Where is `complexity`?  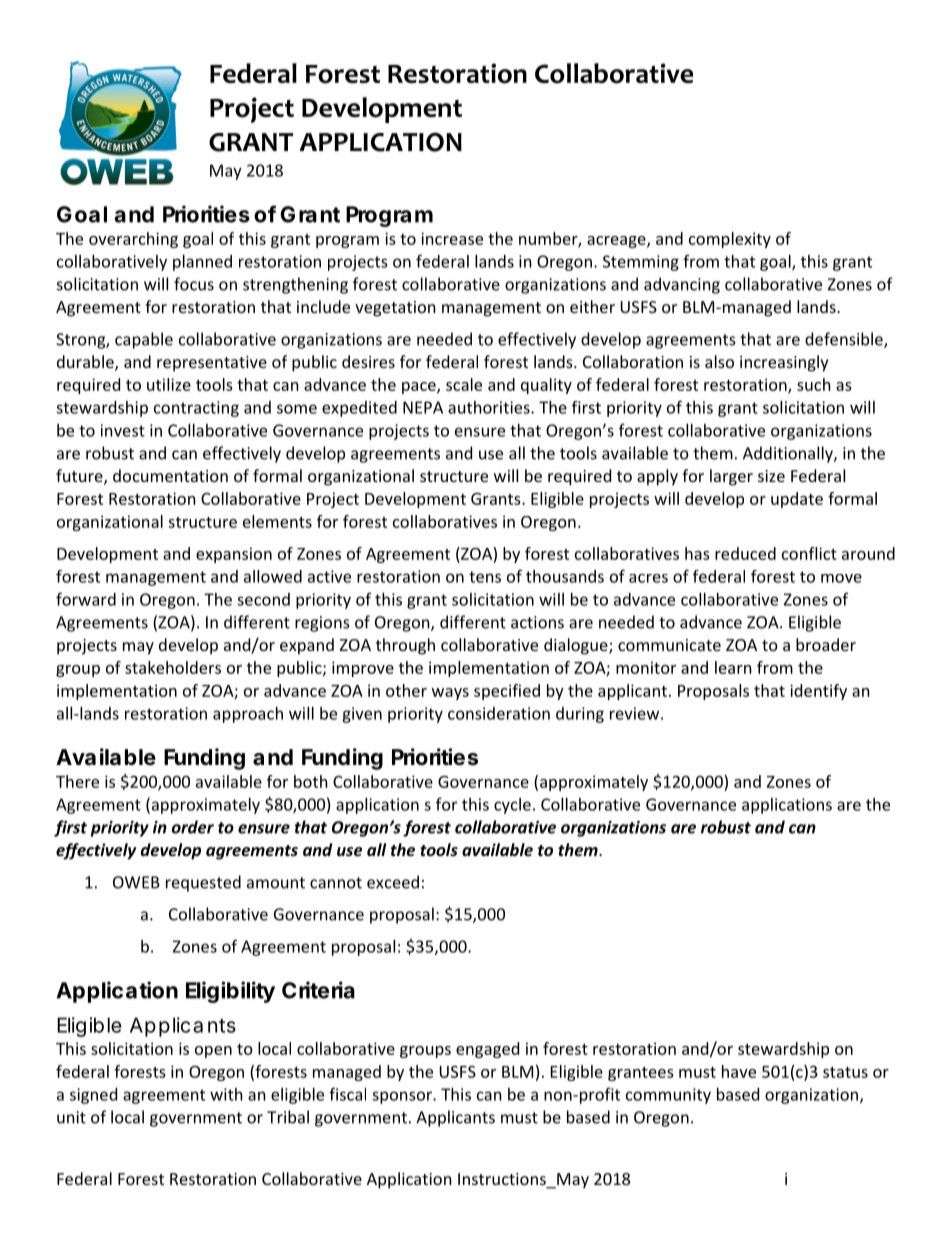
complexity is located at coordinates (730, 240).
